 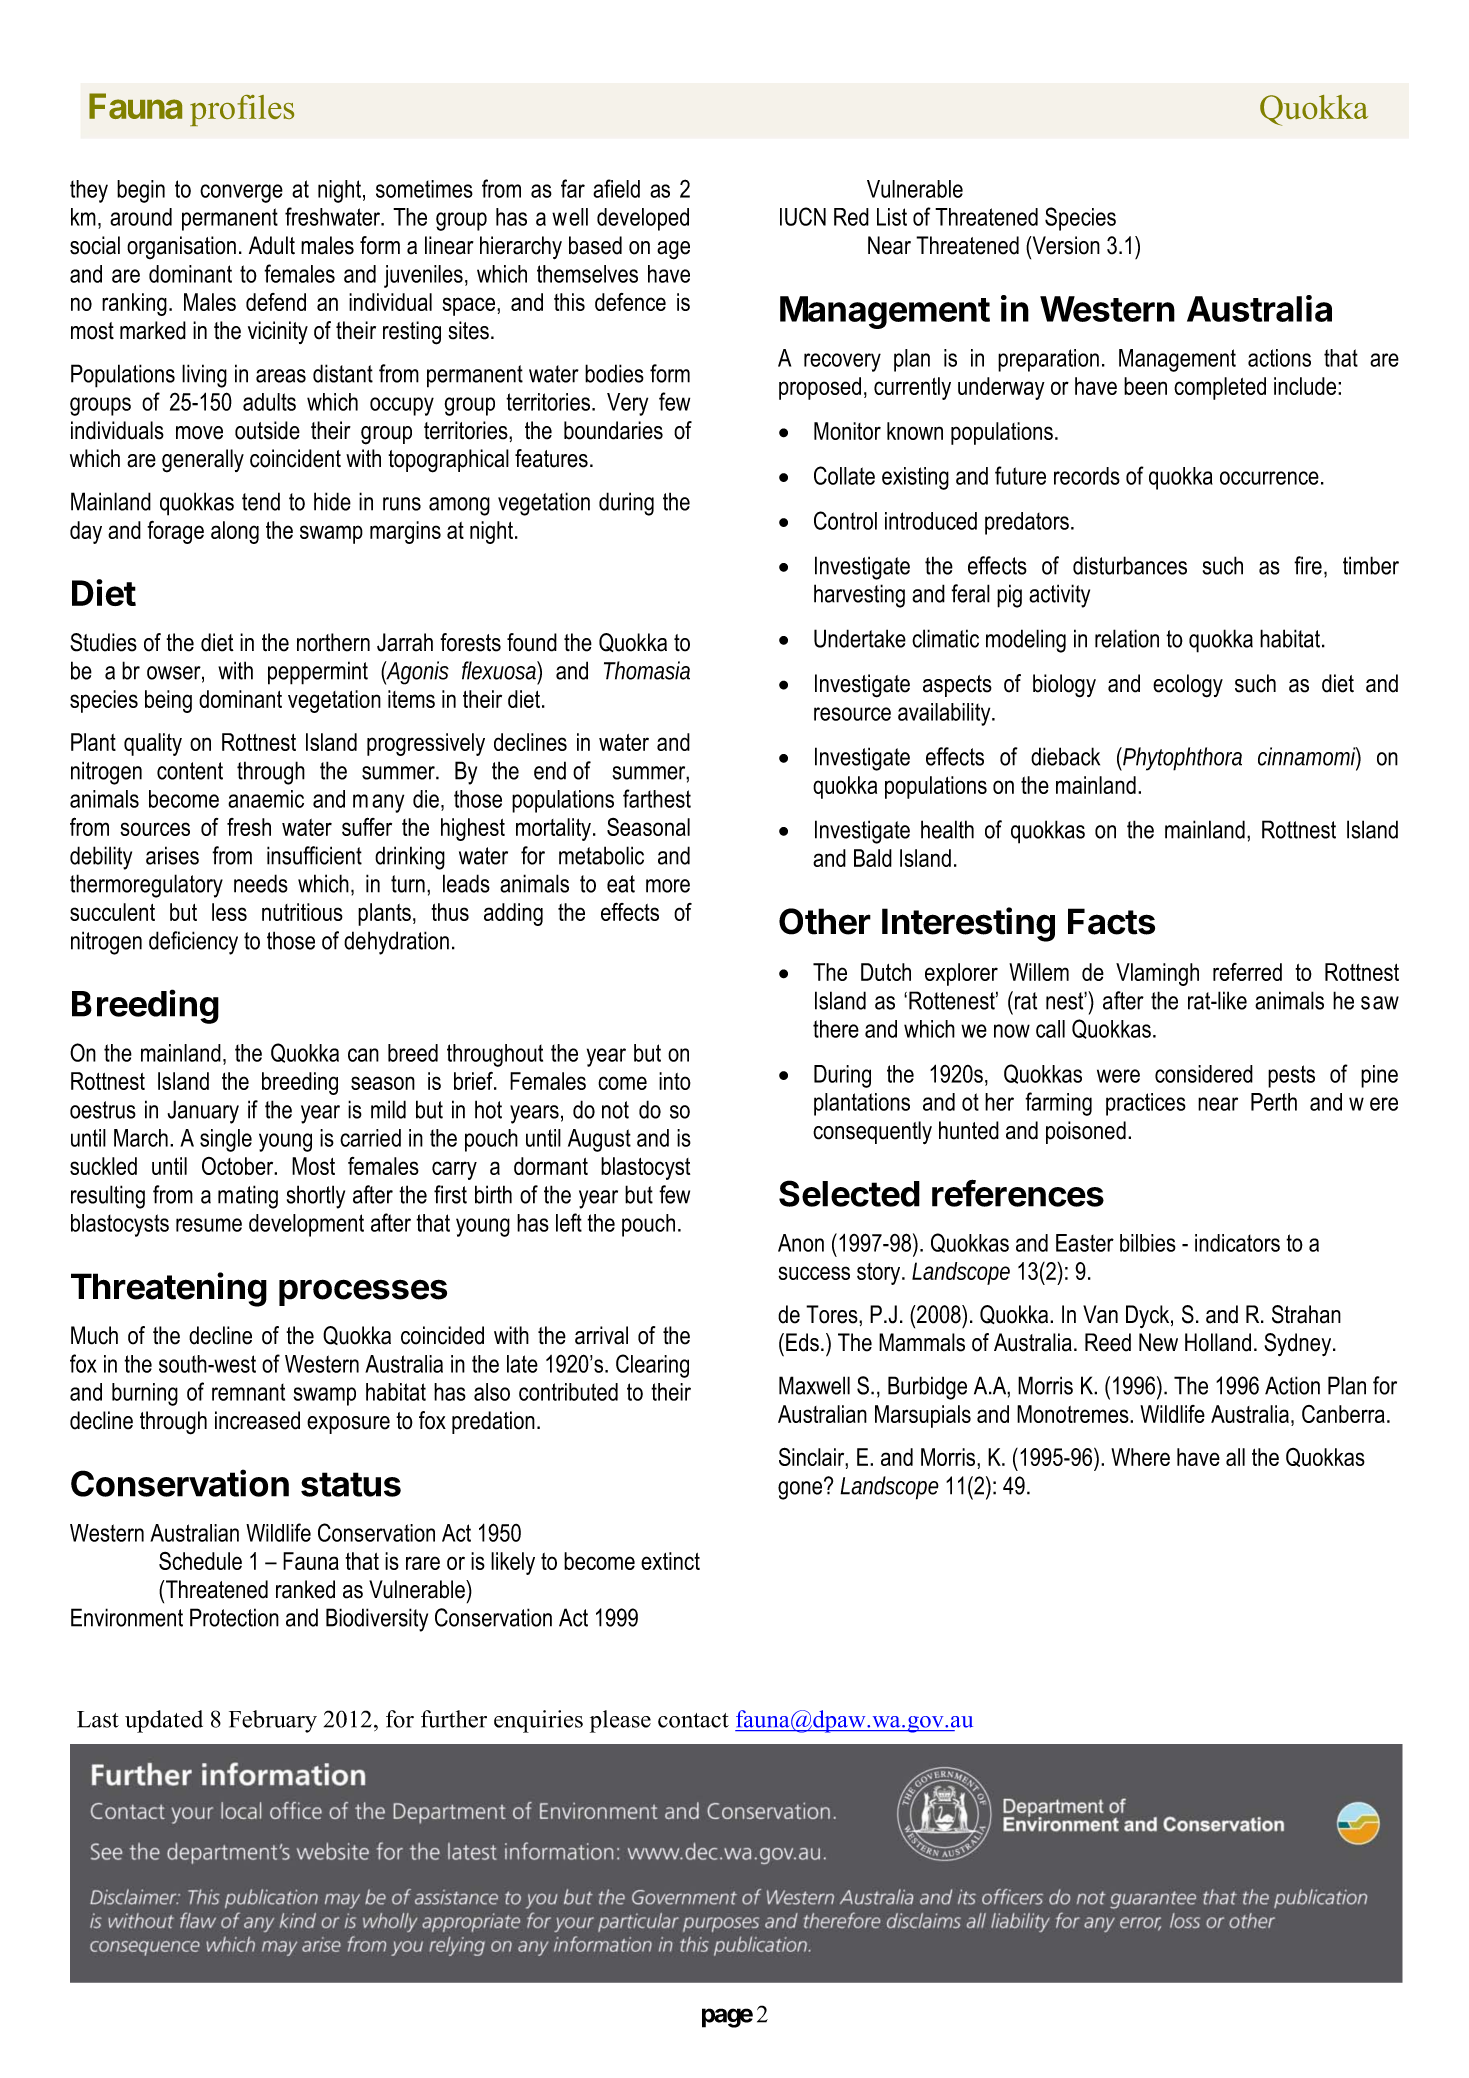 I want to click on IUCN, so click(x=803, y=216).
